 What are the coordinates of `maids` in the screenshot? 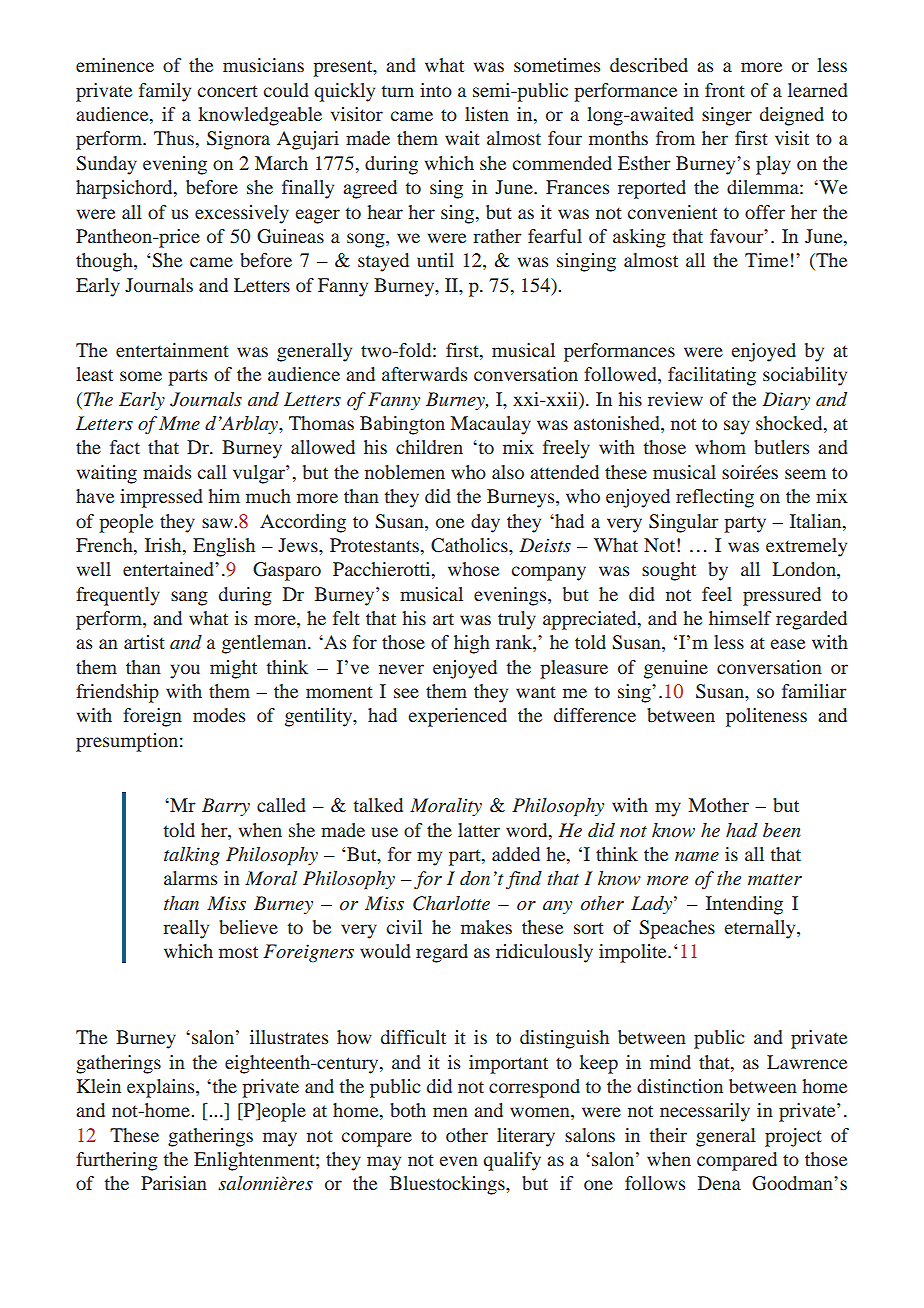 It's located at (167, 472).
